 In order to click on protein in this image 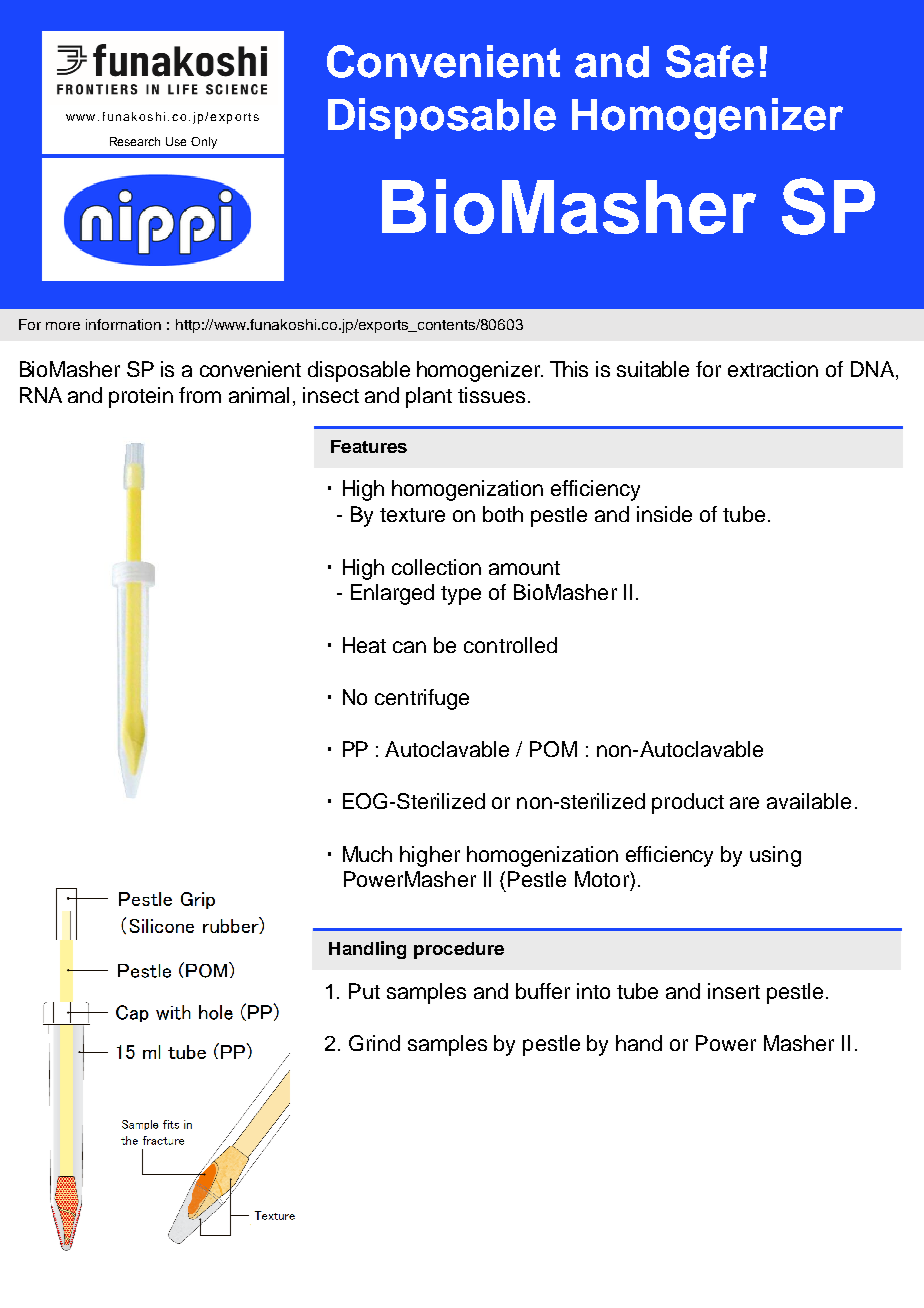, I will do `click(141, 397)`.
